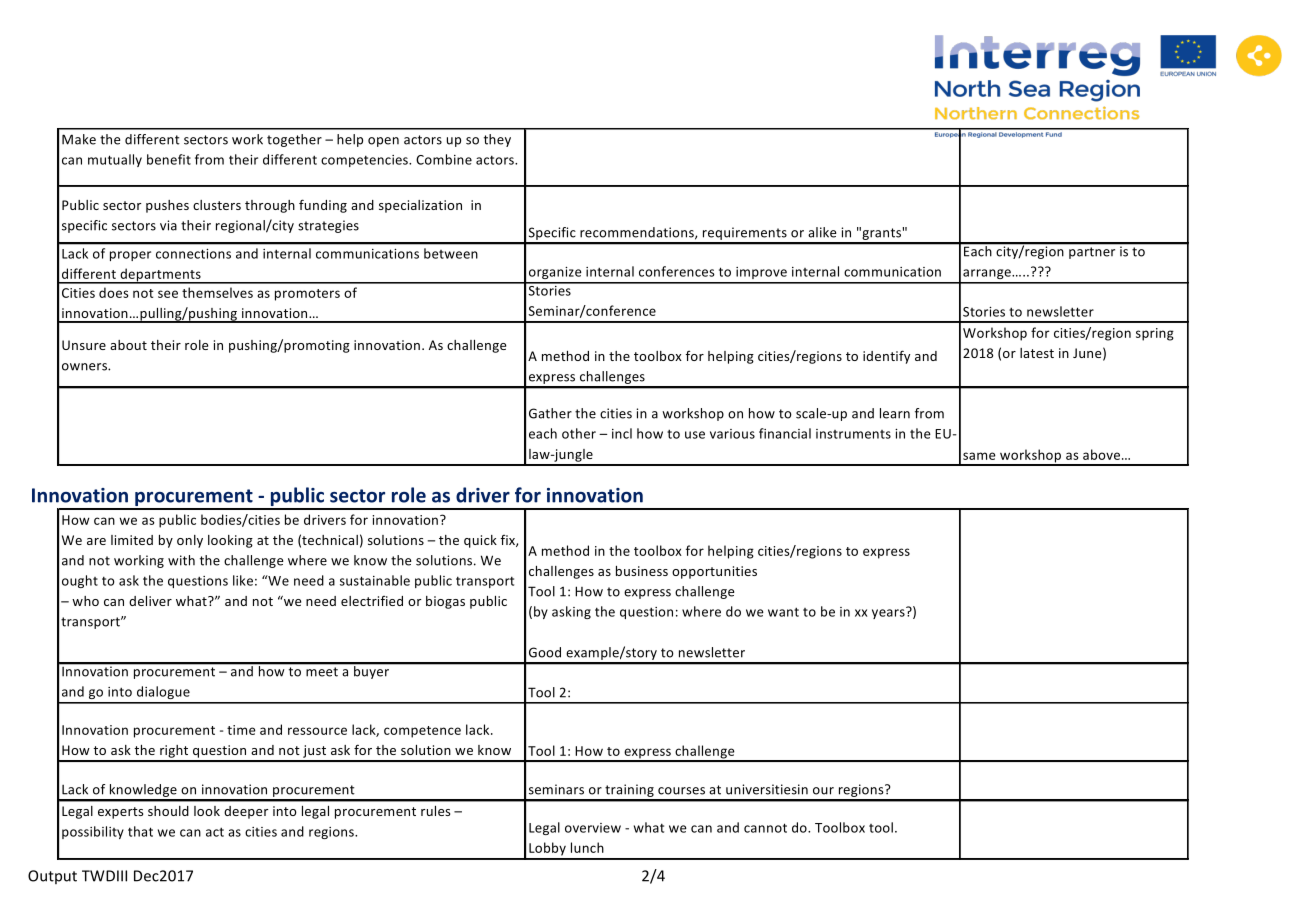 The image size is (1308, 924). Describe the element at coordinates (150, 601) in the screenshot. I see `deliver` at that location.
